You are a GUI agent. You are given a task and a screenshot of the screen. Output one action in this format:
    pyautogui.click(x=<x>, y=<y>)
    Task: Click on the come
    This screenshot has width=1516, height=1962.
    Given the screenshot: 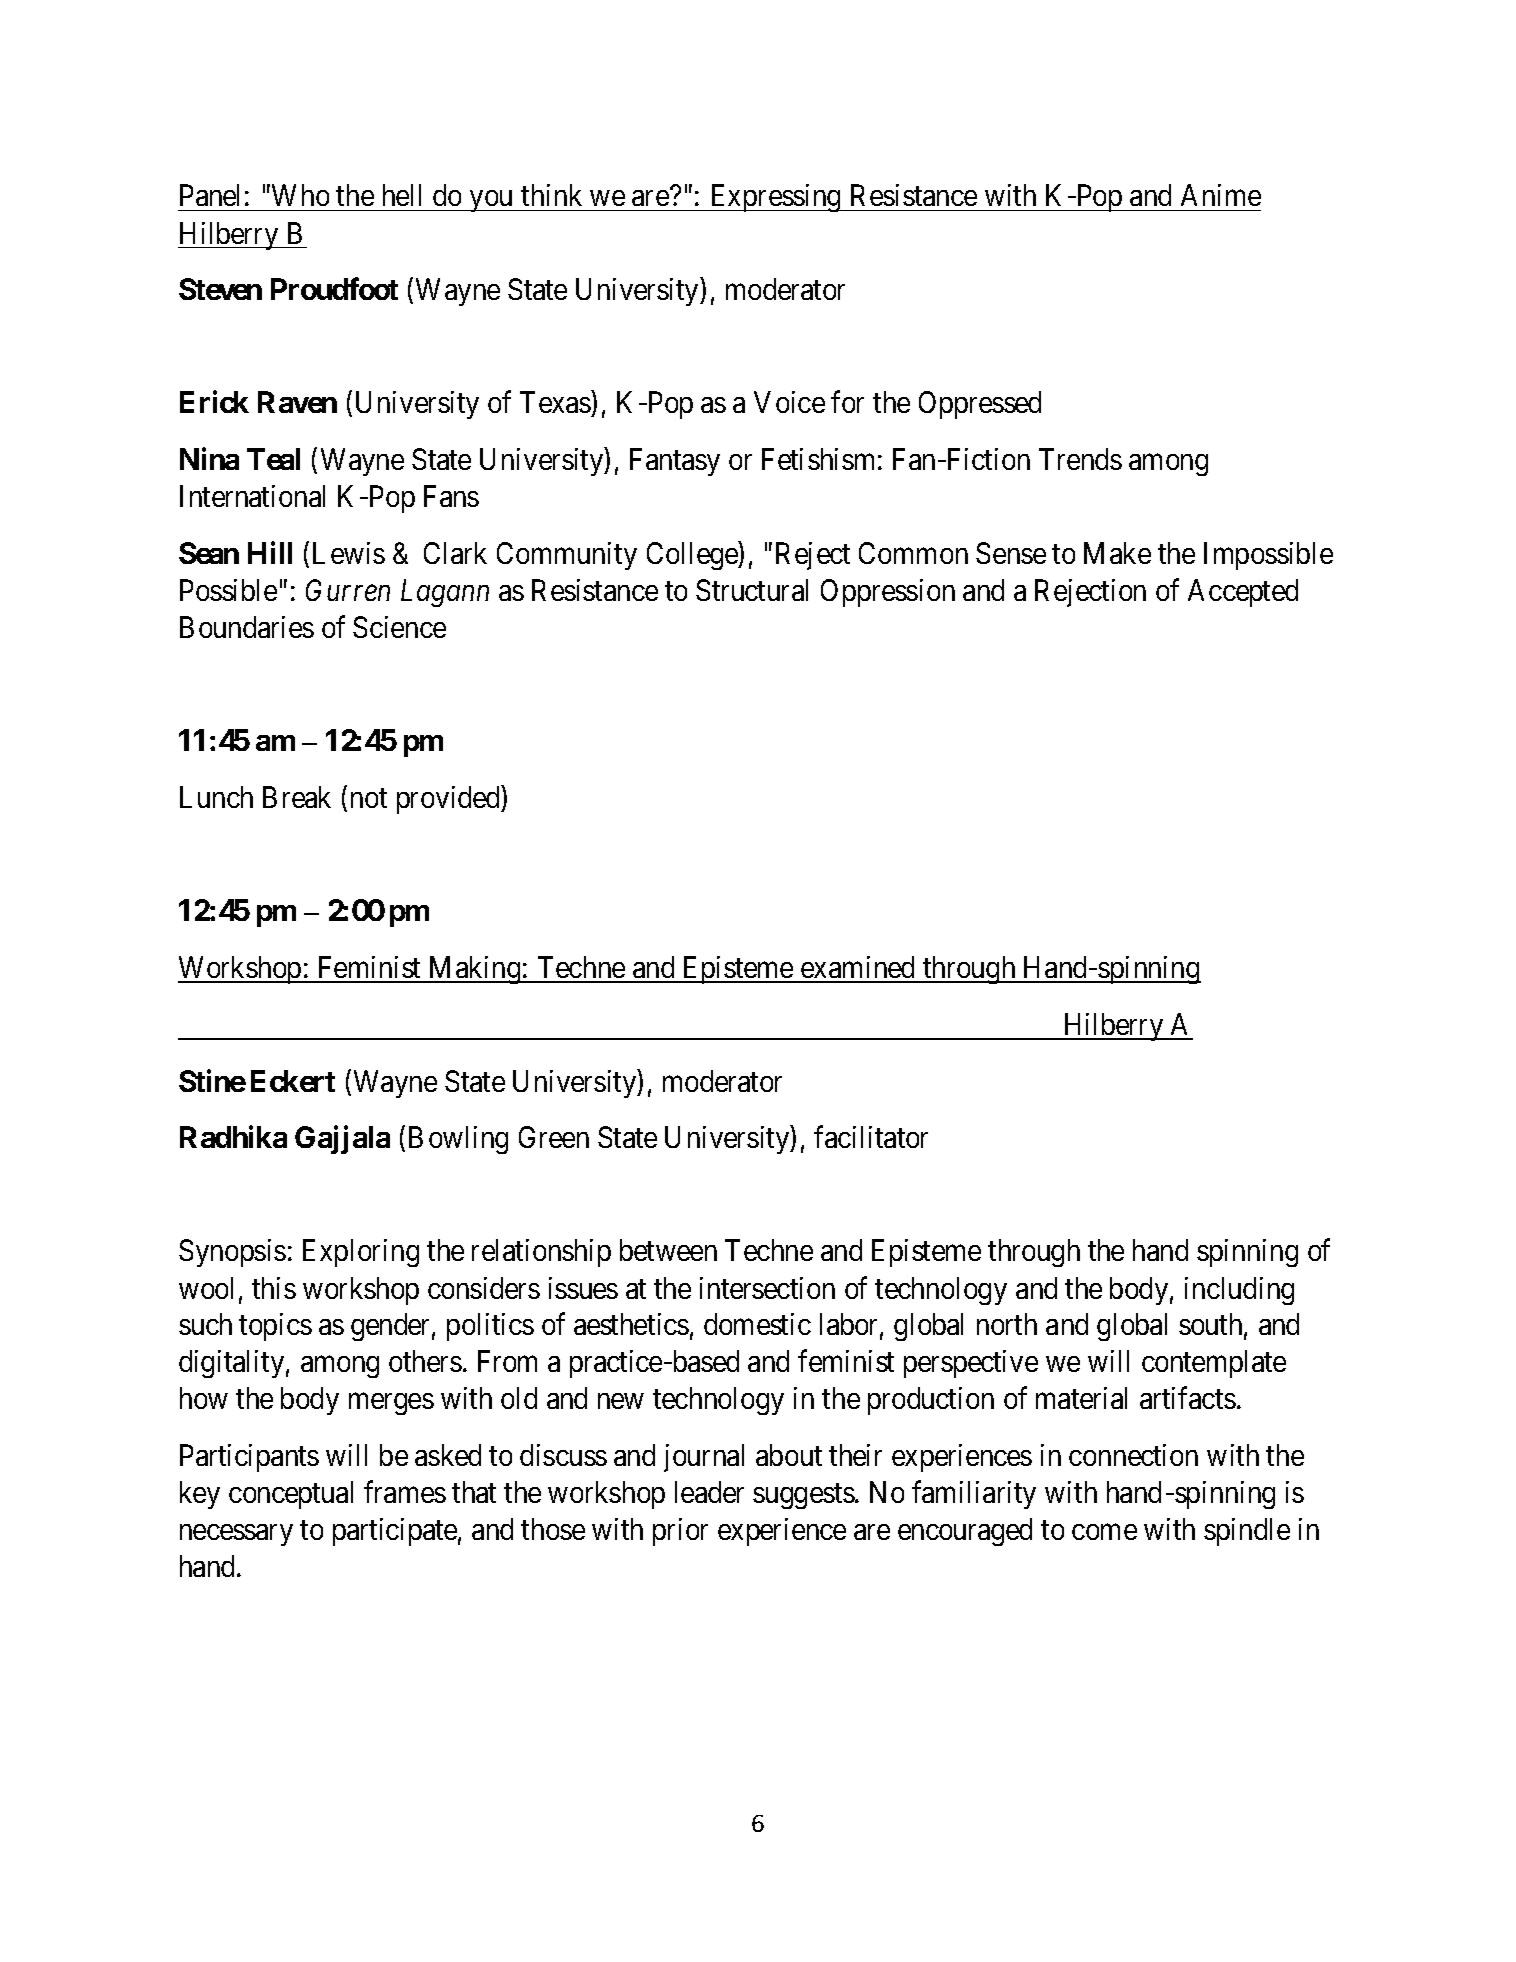 What is the action you would take?
    pyautogui.click(x=1104, y=1532)
